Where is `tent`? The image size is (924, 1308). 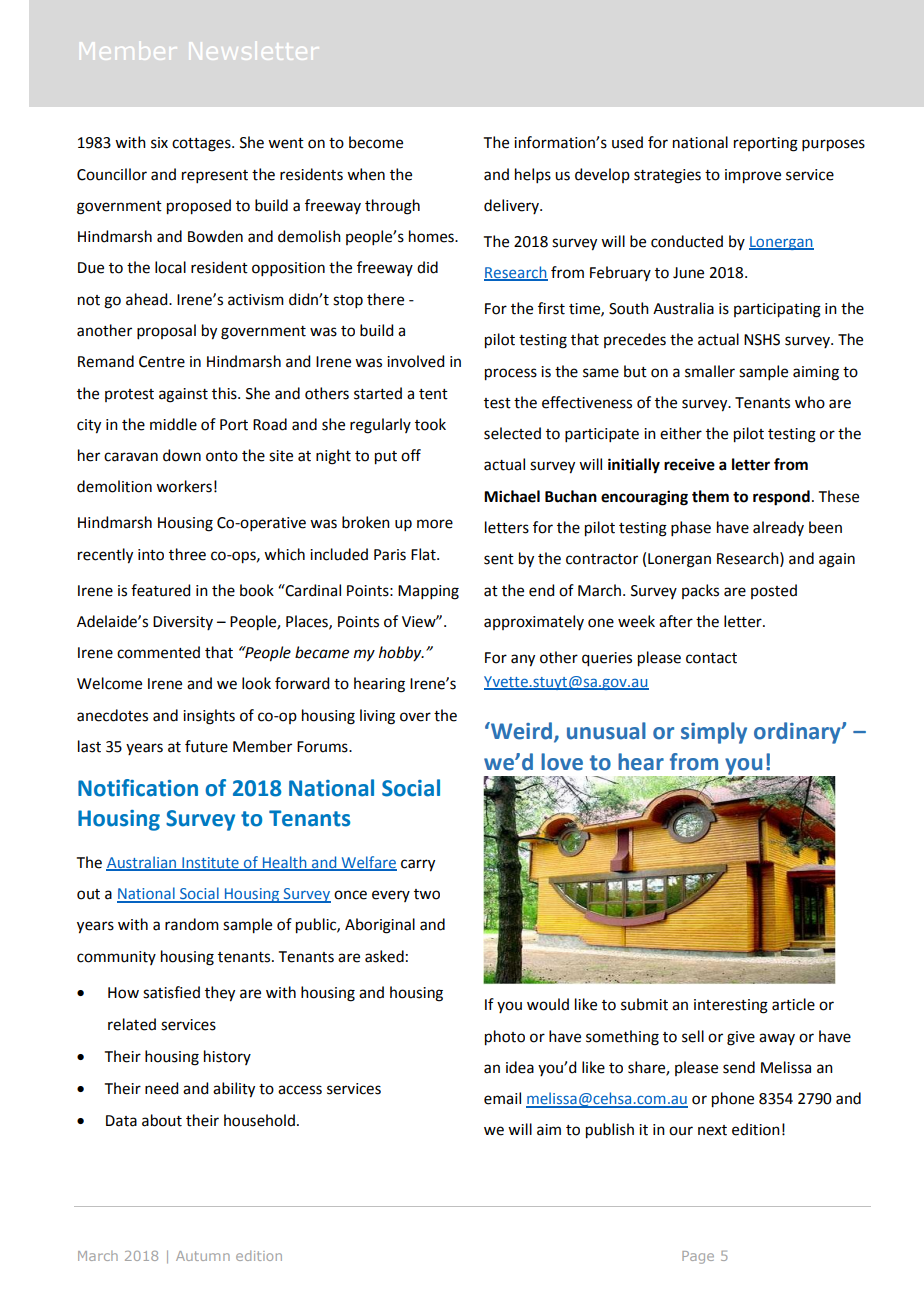 tent is located at coordinates (433, 394).
